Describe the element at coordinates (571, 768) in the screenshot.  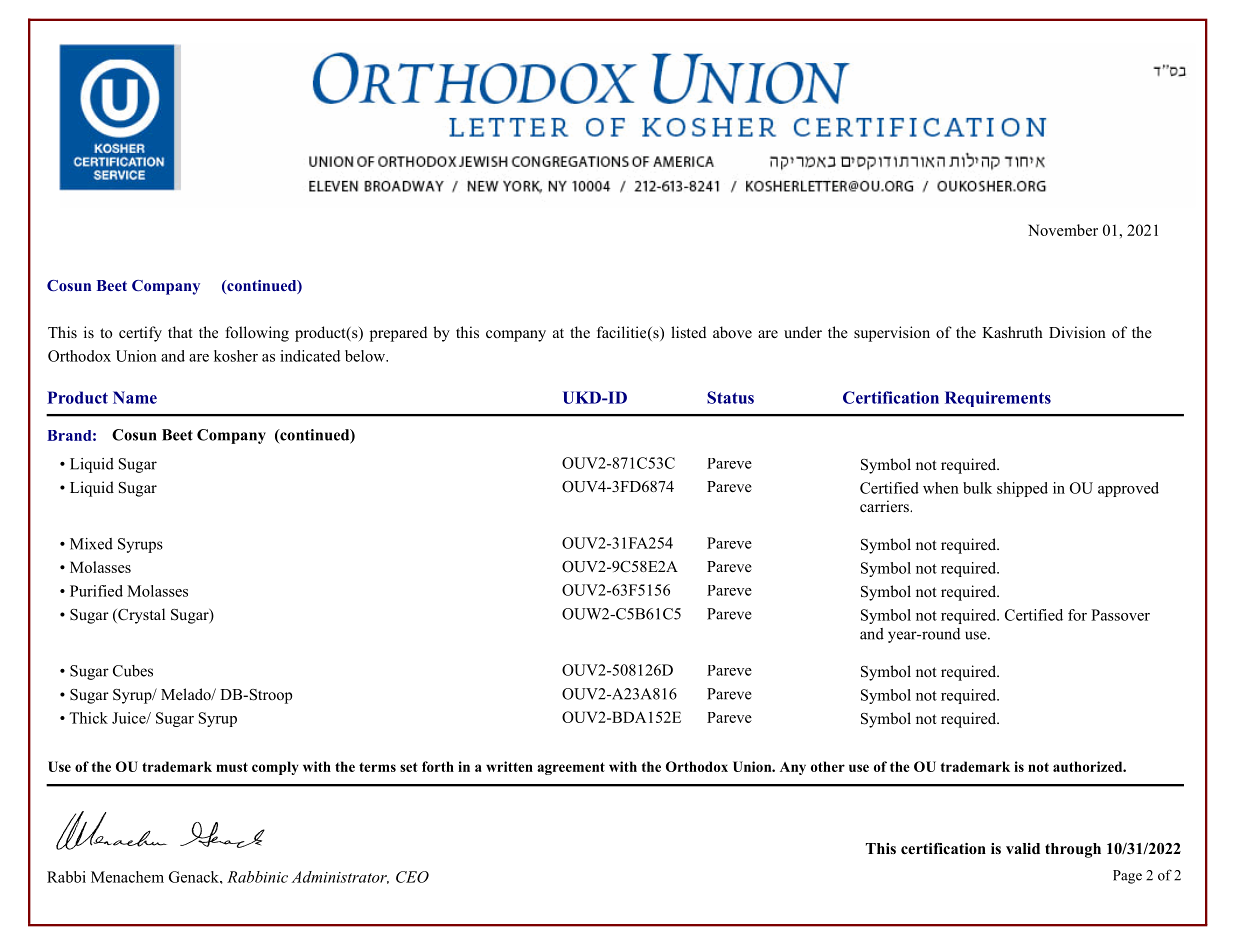
I see `agreement` at that location.
